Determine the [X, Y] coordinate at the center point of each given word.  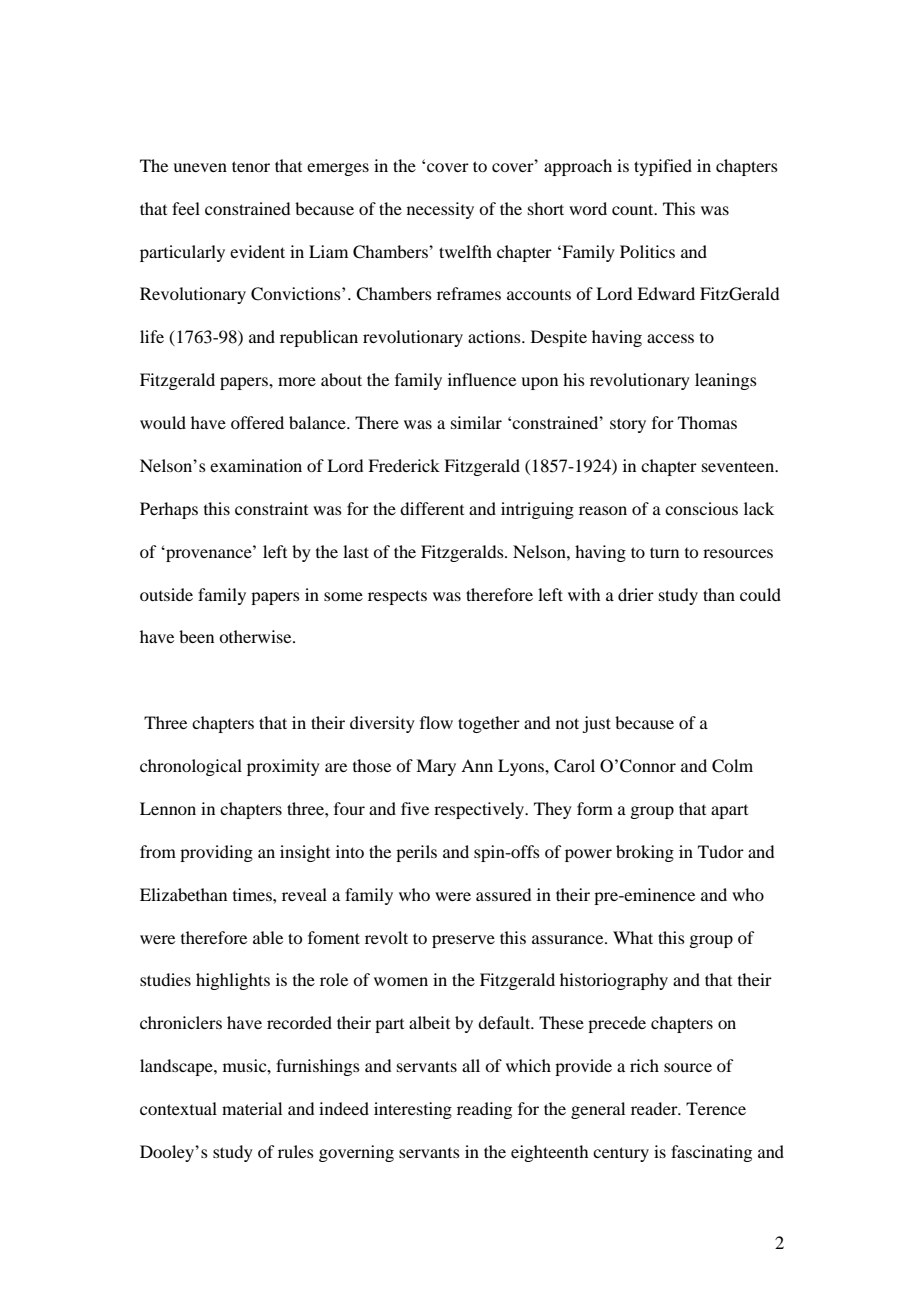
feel [186, 208]
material [252, 1108]
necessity [440, 210]
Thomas [707, 422]
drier [636, 594]
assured [503, 894]
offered [257, 422]
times [253, 894]
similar [476, 422]
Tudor [721, 851]
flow [436, 722]
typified [663, 167]
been [196, 636]
